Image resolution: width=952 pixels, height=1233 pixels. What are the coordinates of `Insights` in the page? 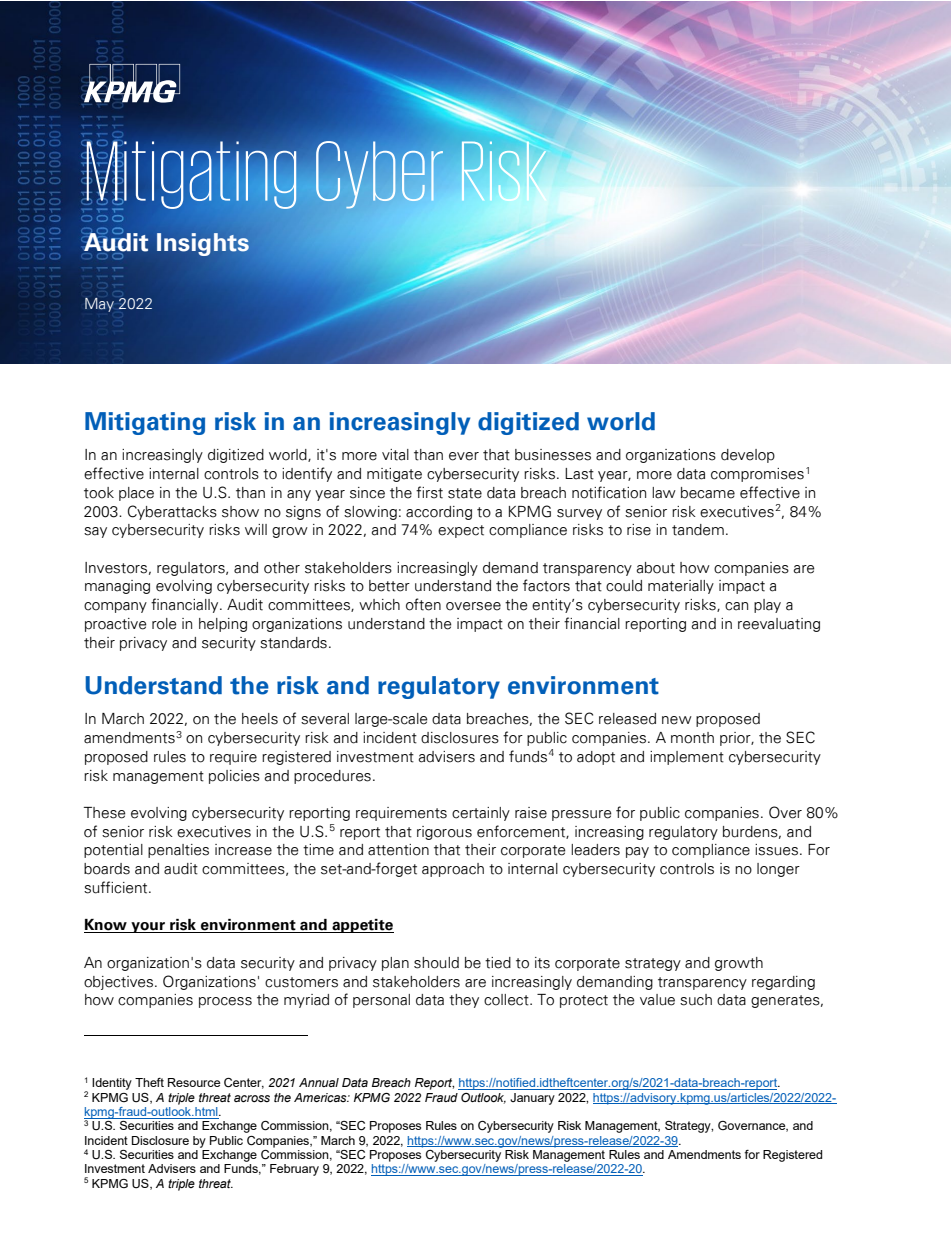 It's located at (203, 244).
